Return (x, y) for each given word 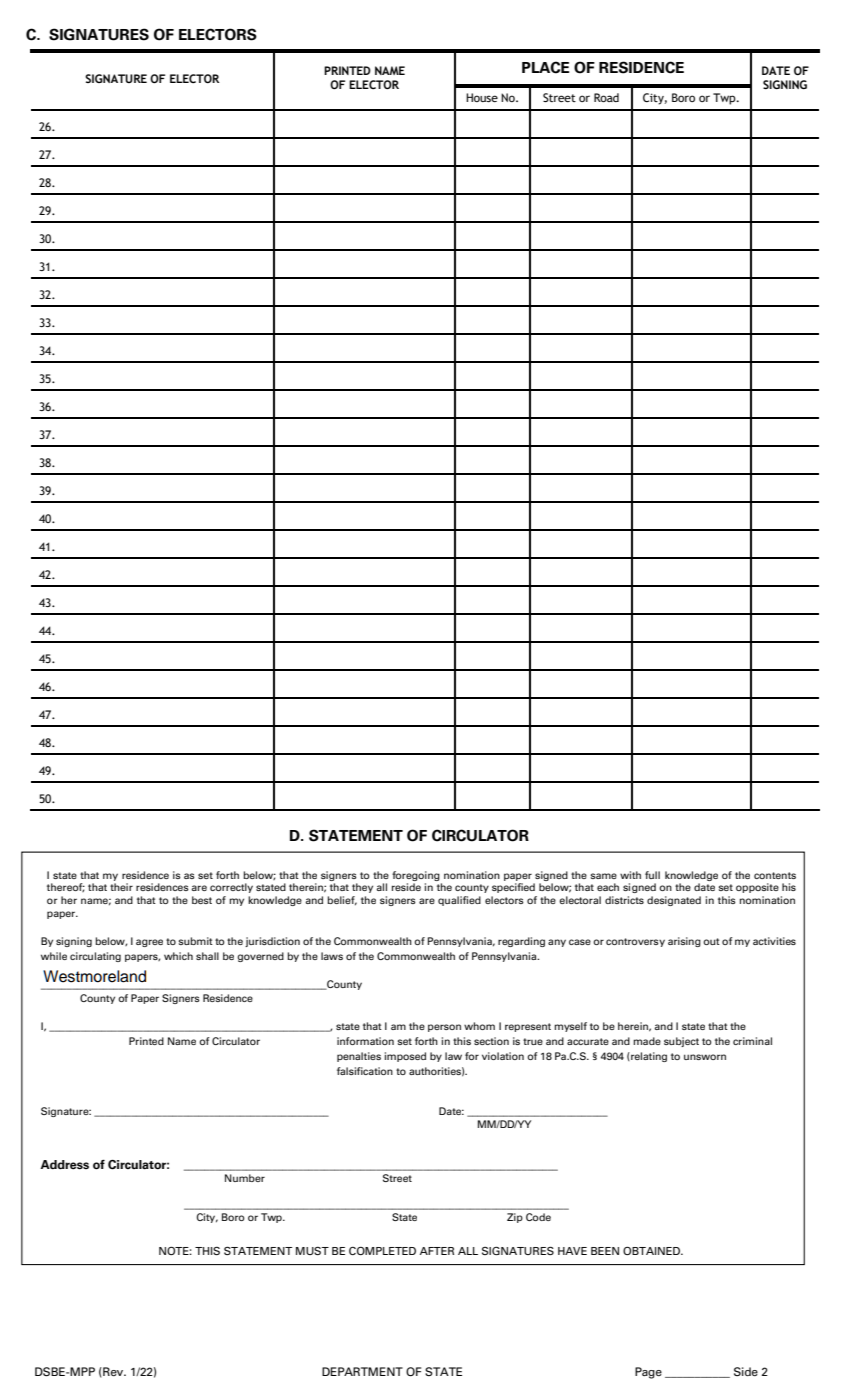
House (482, 97)
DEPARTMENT (362, 1371)
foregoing (416, 876)
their (121, 887)
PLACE (545, 67)
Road (606, 97)
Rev (113, 1372)
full (652, 875)
